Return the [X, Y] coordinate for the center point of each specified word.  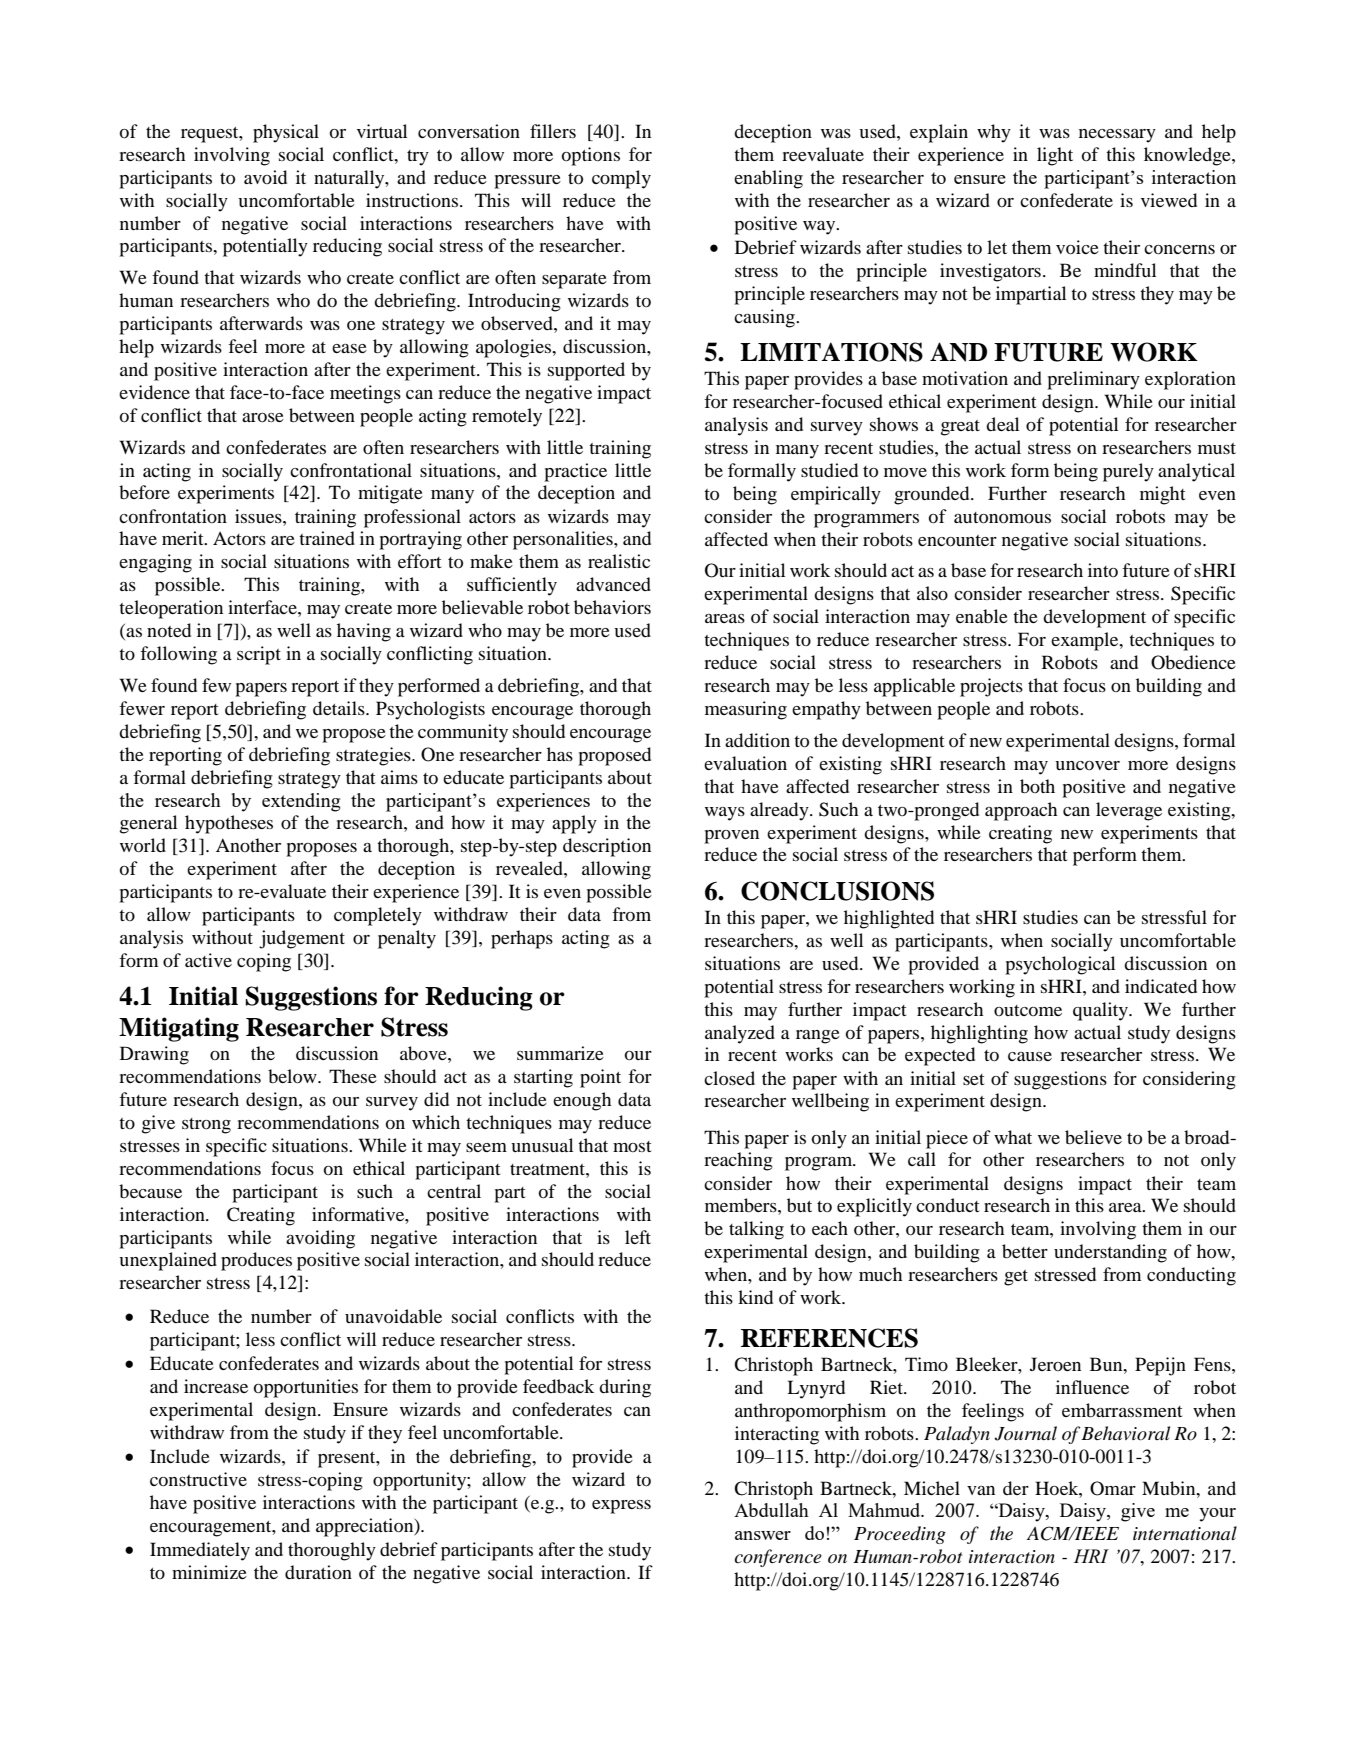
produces [256, 1261]
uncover [1087, 765]
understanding [1110, 1253]
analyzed [740, 1034]
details [340, 708]
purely [1128, 472]
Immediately [200, 1551]
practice [575, 472]
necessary [1117, 136]
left [638, 1237]
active [208, 960]
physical [286, 133]
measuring [746, 710]
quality [1101, 1011]
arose [263, 417]
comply [621, 179]
